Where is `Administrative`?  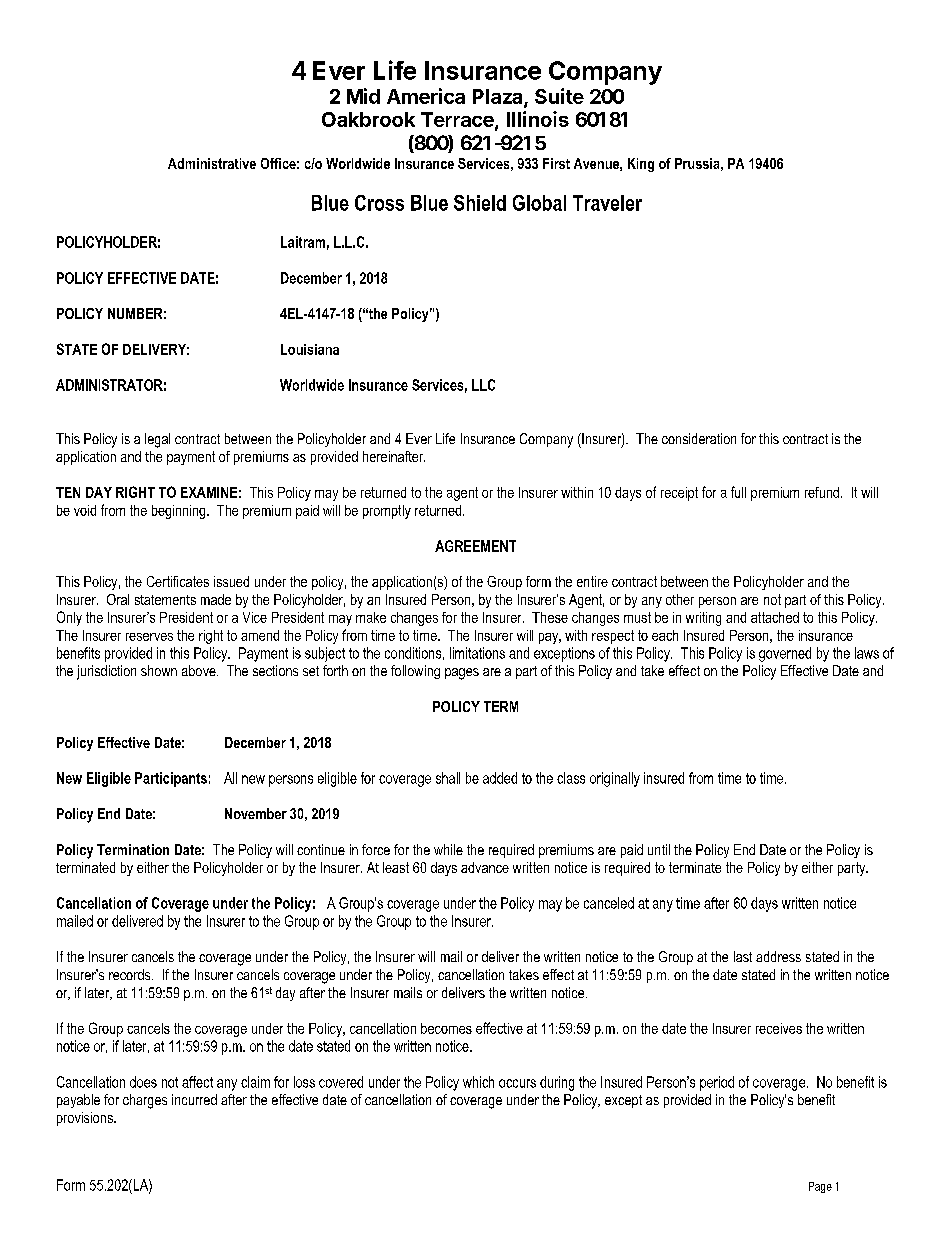 Administrative is located at coordinates (212, 163).
